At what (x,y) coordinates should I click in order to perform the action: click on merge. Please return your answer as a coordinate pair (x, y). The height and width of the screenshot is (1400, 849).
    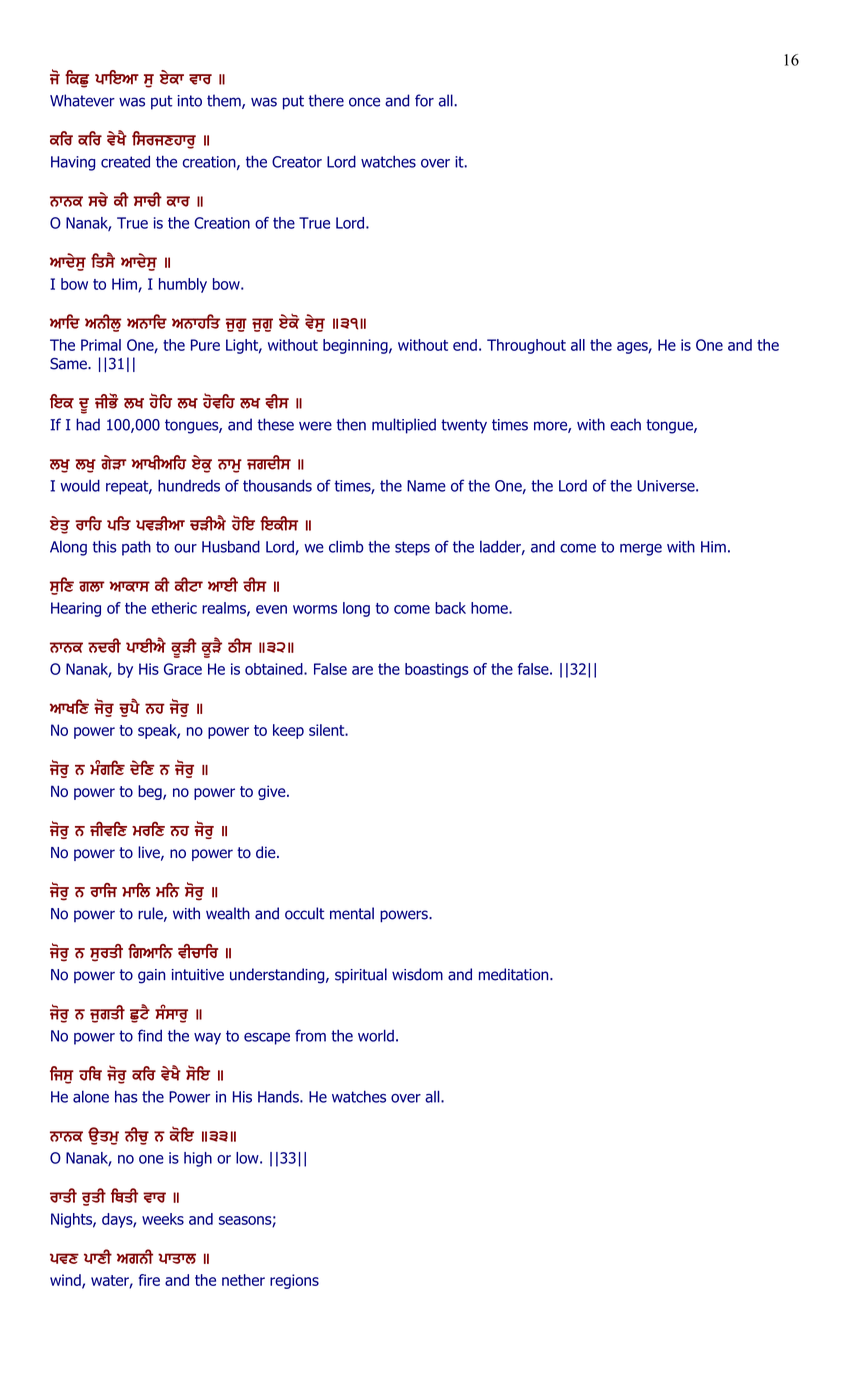
    Looking at the image, I should click on (641, 550).
